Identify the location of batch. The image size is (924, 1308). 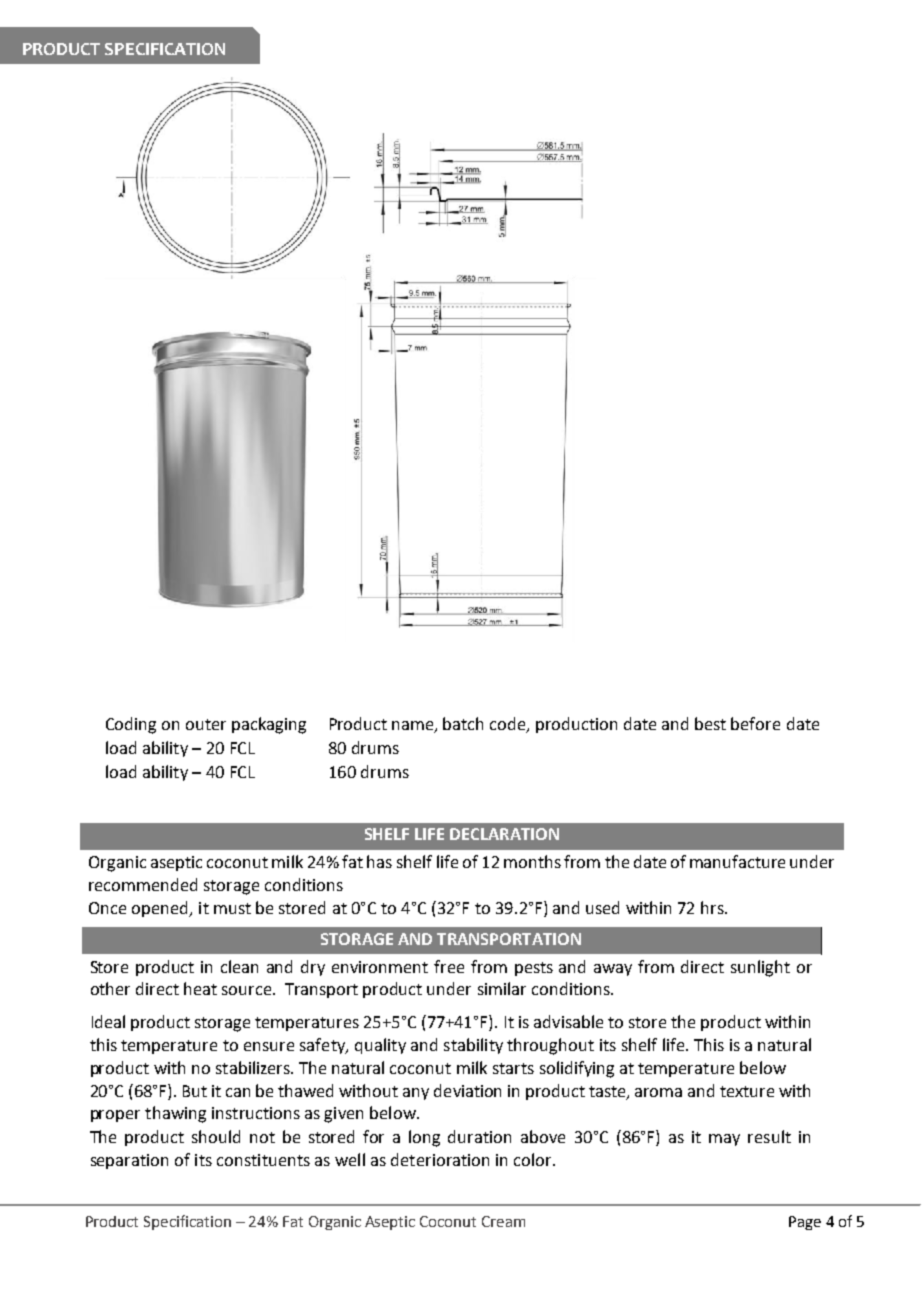
(463, 723).
